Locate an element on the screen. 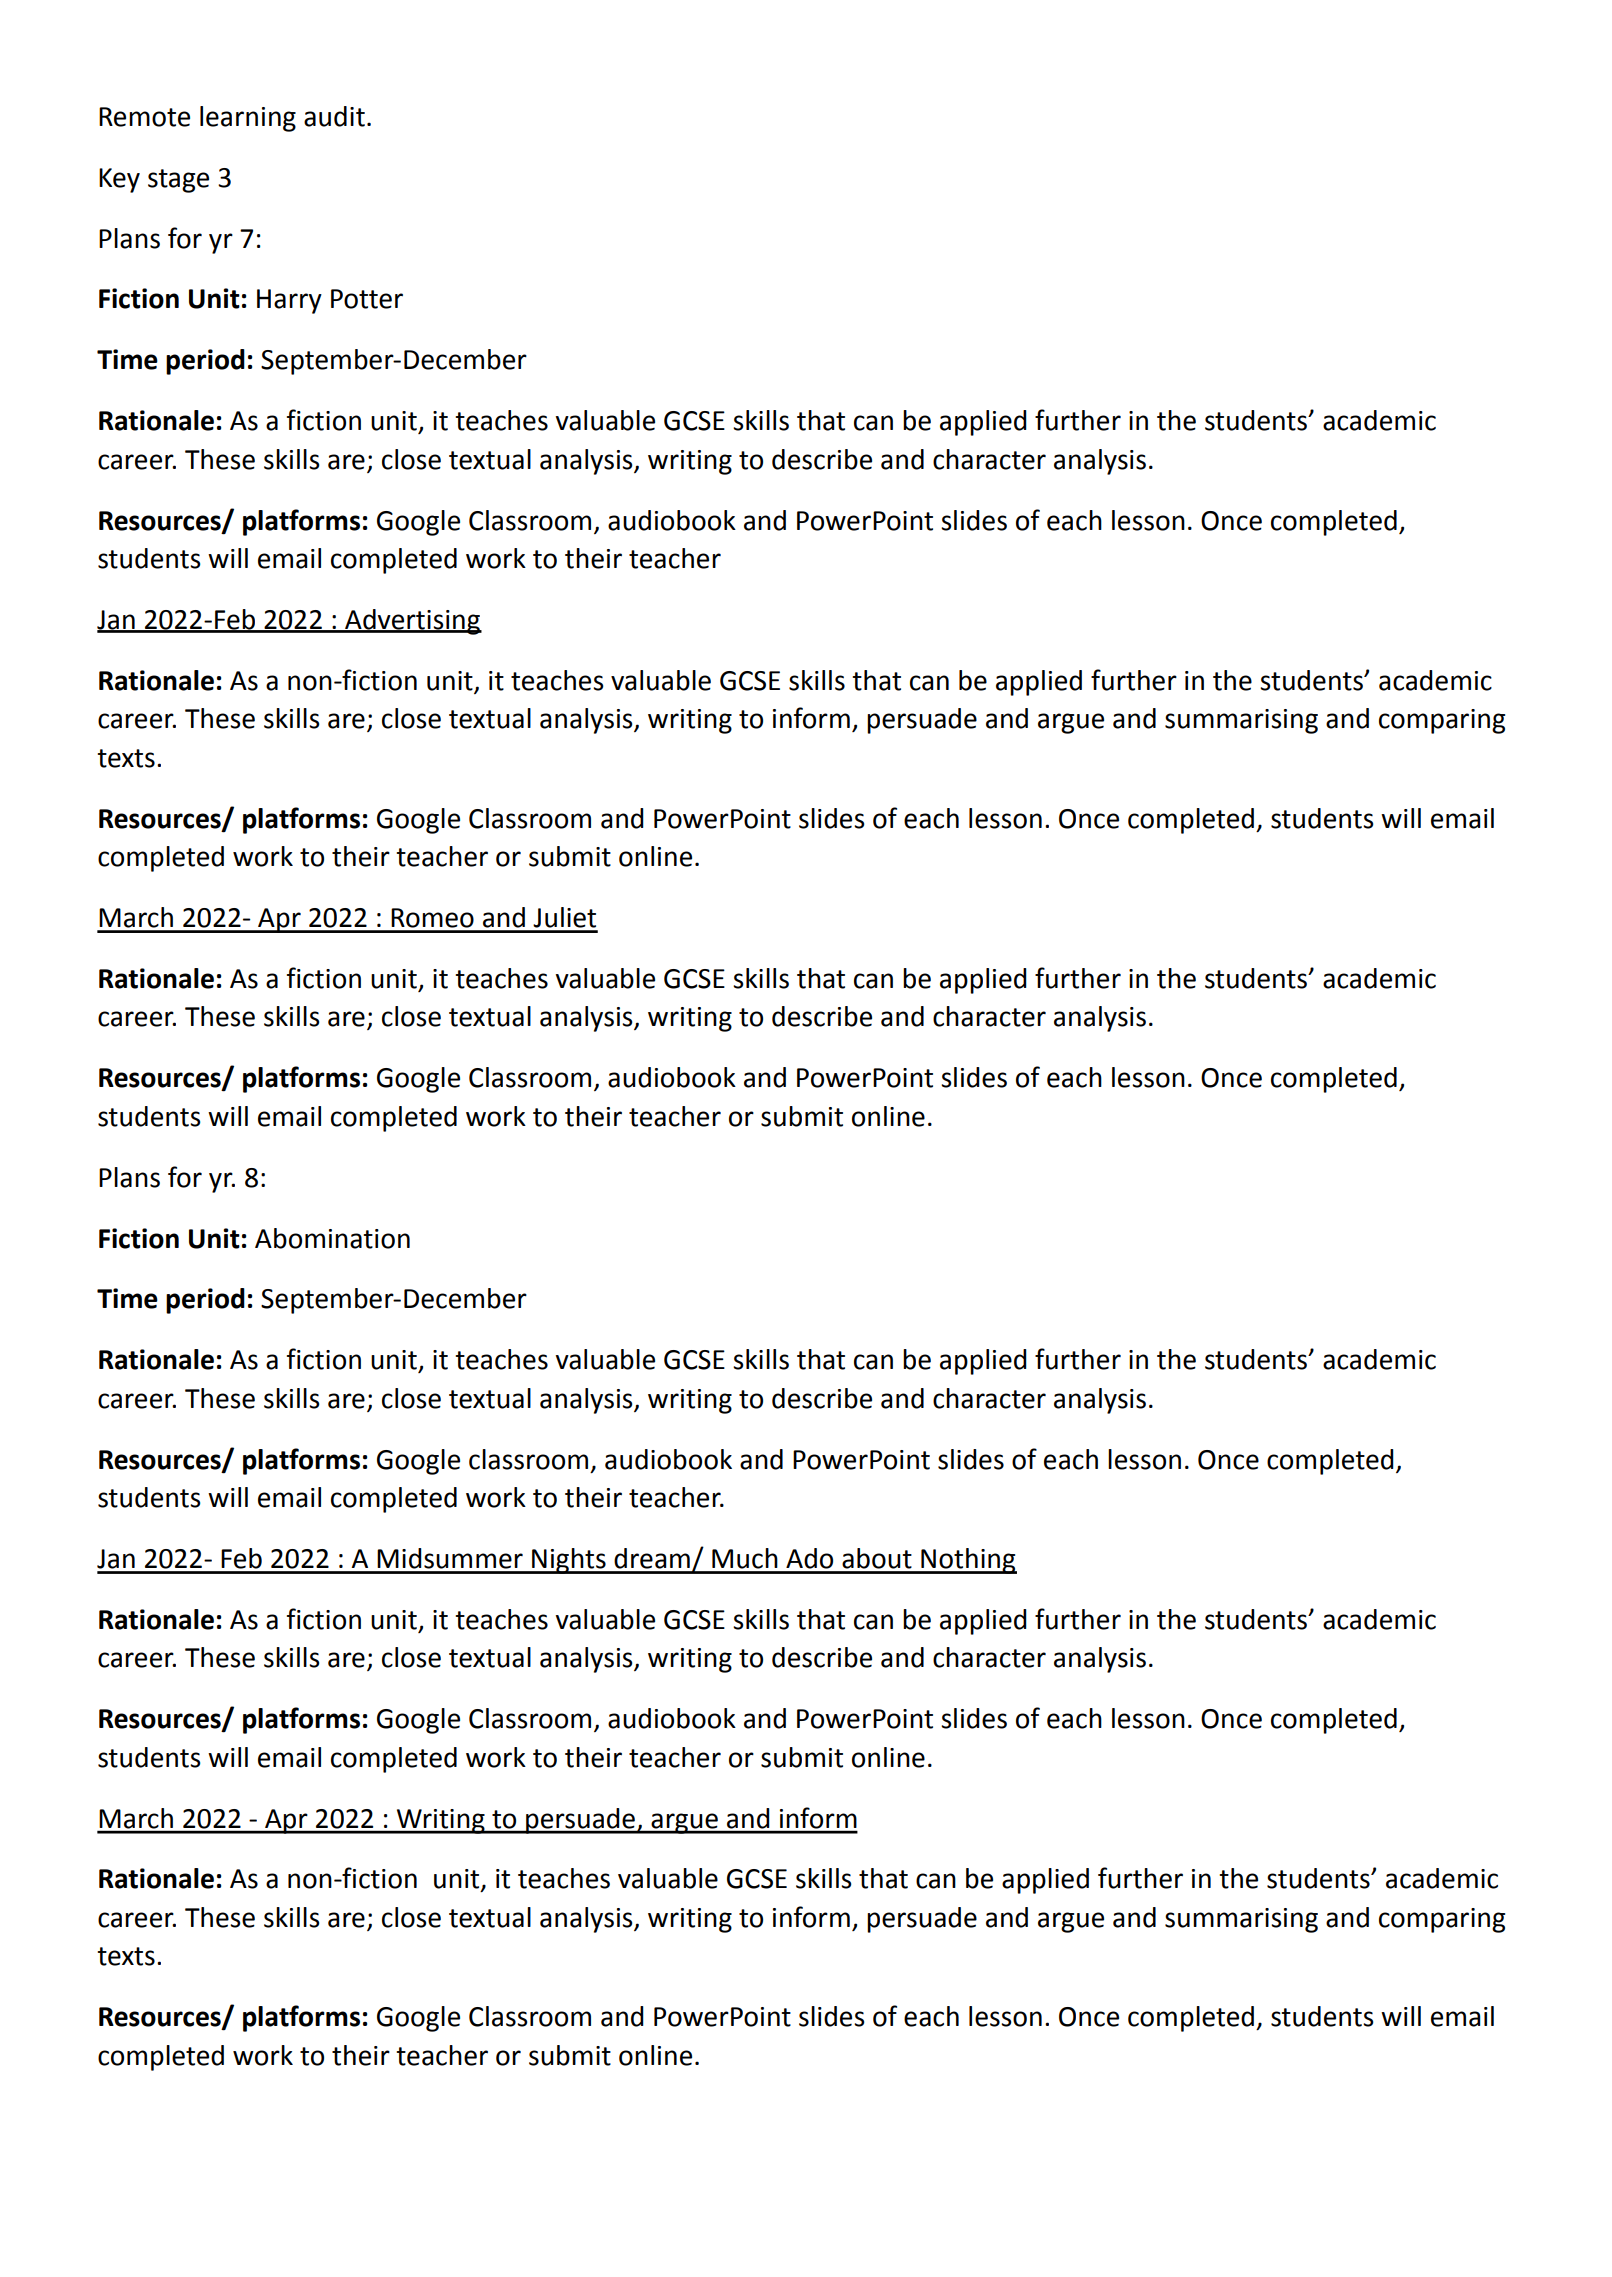 The image size is (1612, 2277). Abomination is located at coordinates (332, 1238).
